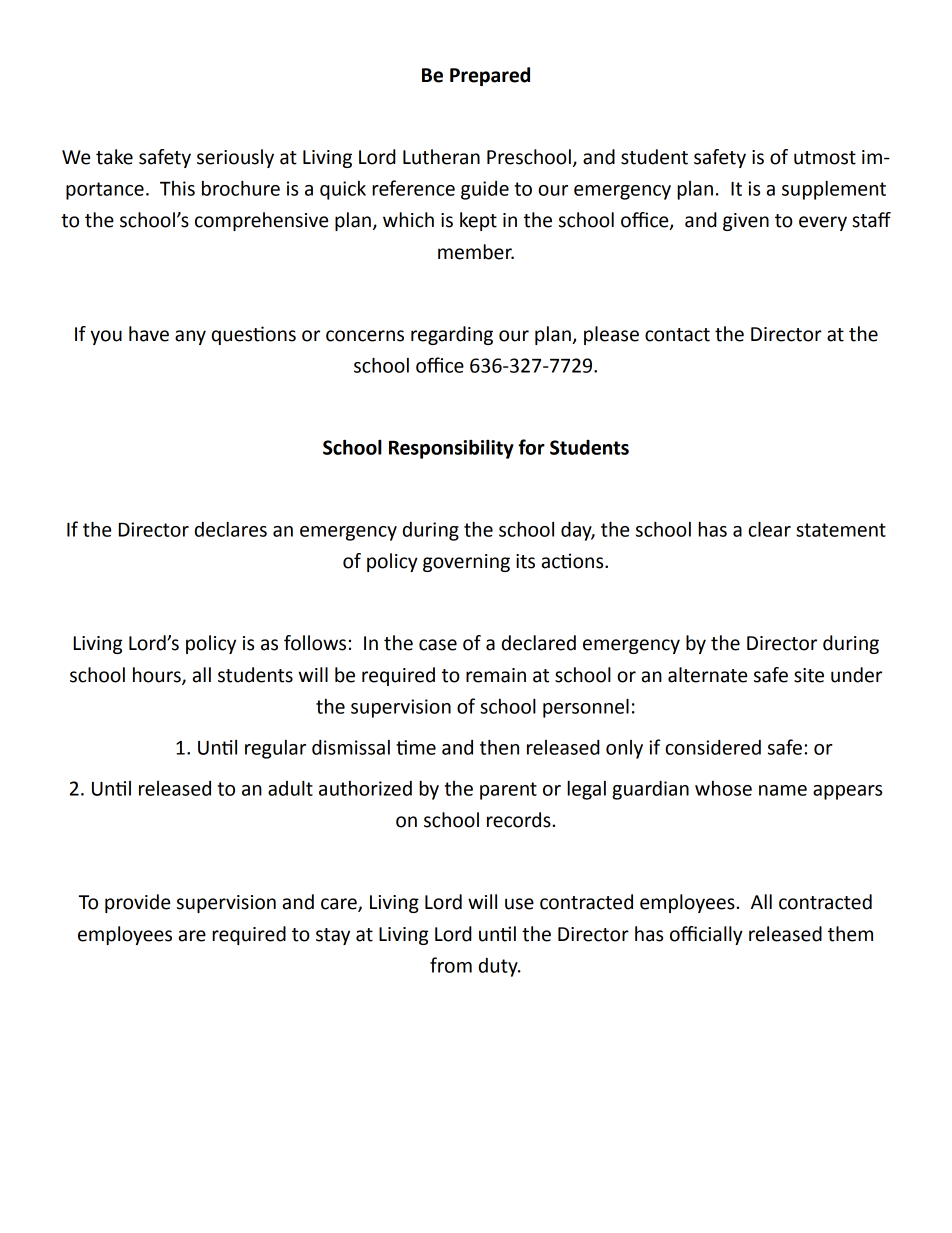  What do you see at coordinates (137, 903) in the page?
I see `provide` at bounding box center [137, 903].
